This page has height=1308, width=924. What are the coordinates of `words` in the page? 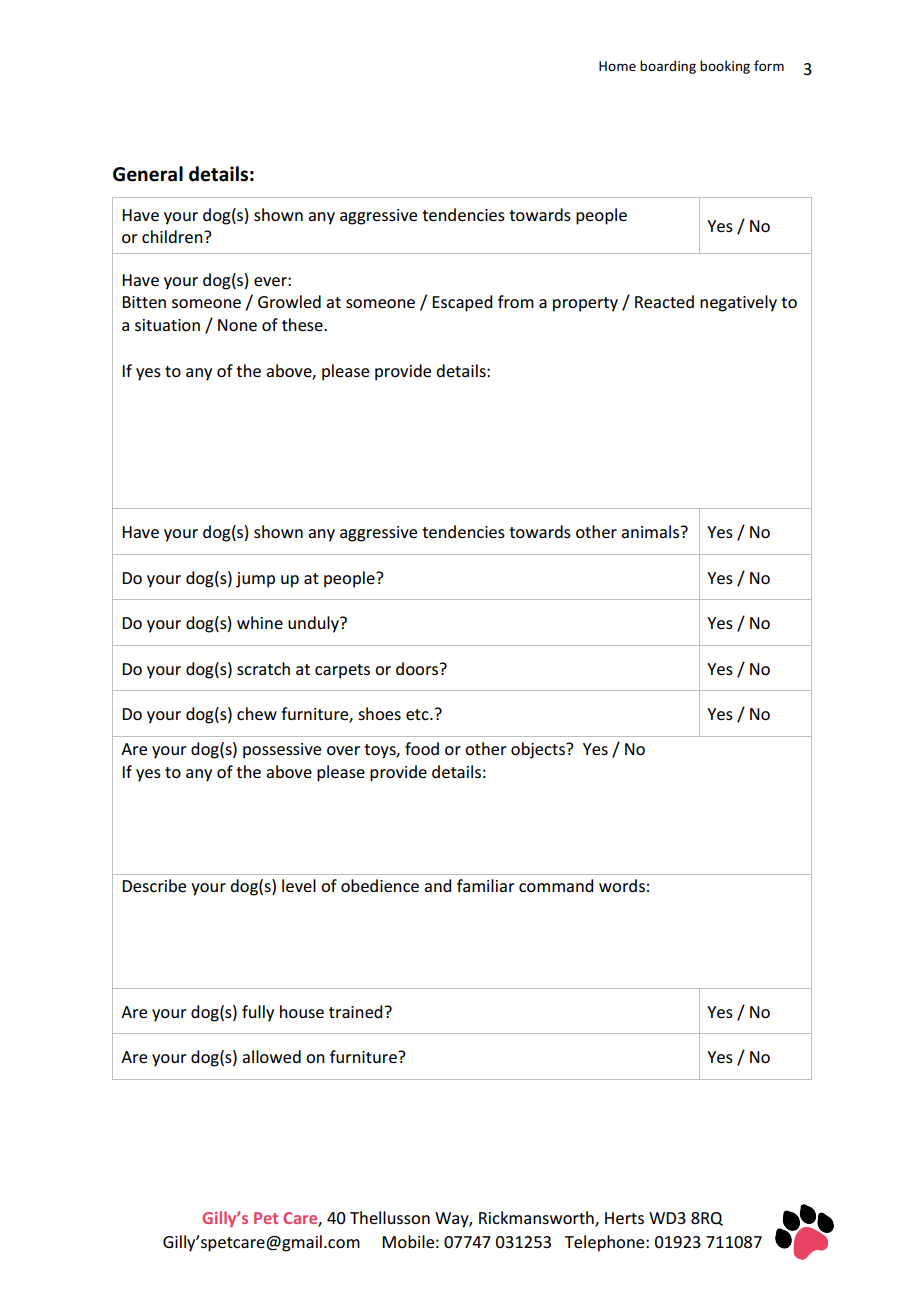 It's located at (622, 885).
